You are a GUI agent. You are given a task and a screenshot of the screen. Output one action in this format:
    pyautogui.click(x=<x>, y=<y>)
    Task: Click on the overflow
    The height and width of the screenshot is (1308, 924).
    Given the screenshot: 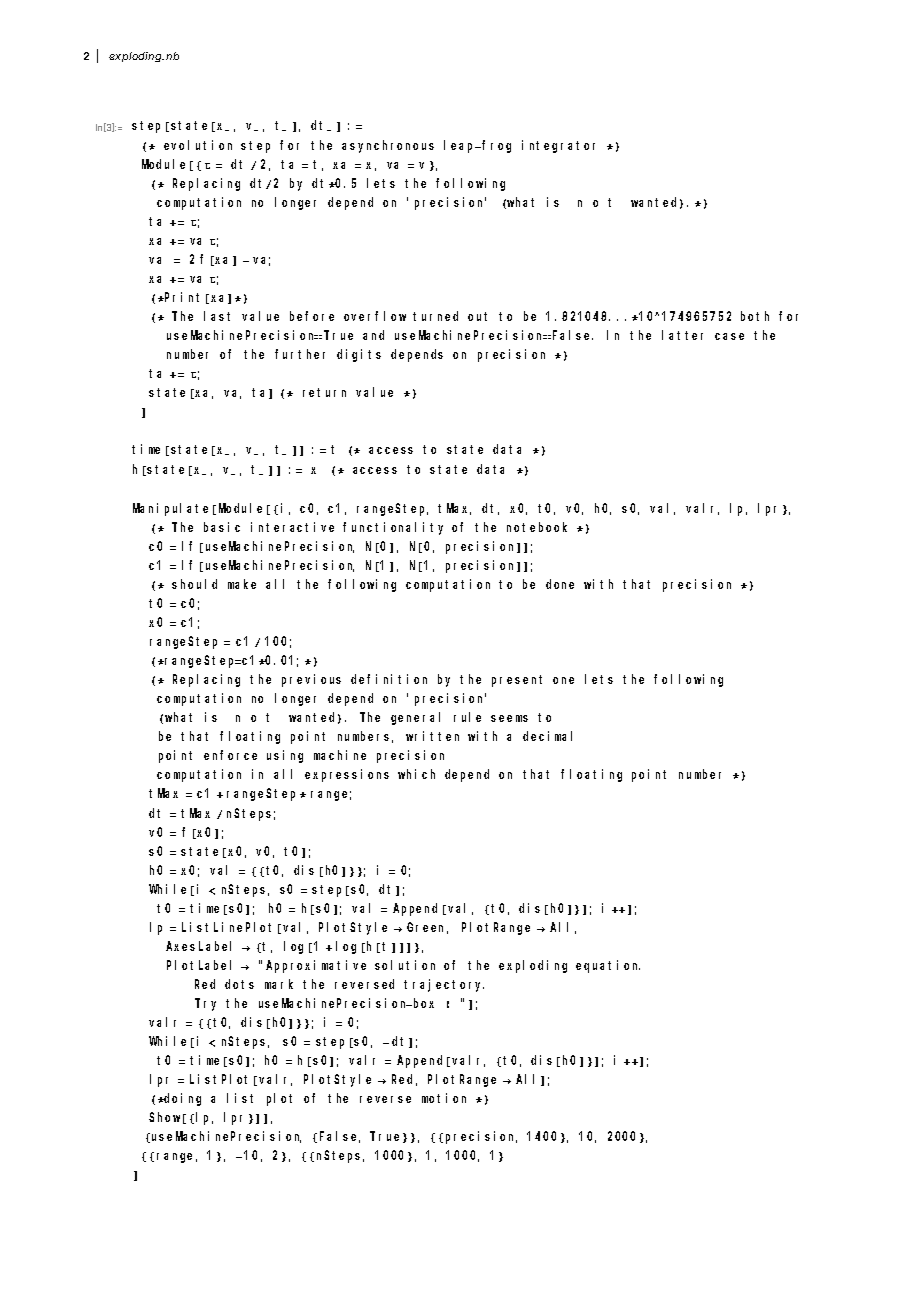 What is the action you would take?
    pyautogui.click(x=375, y=316)
